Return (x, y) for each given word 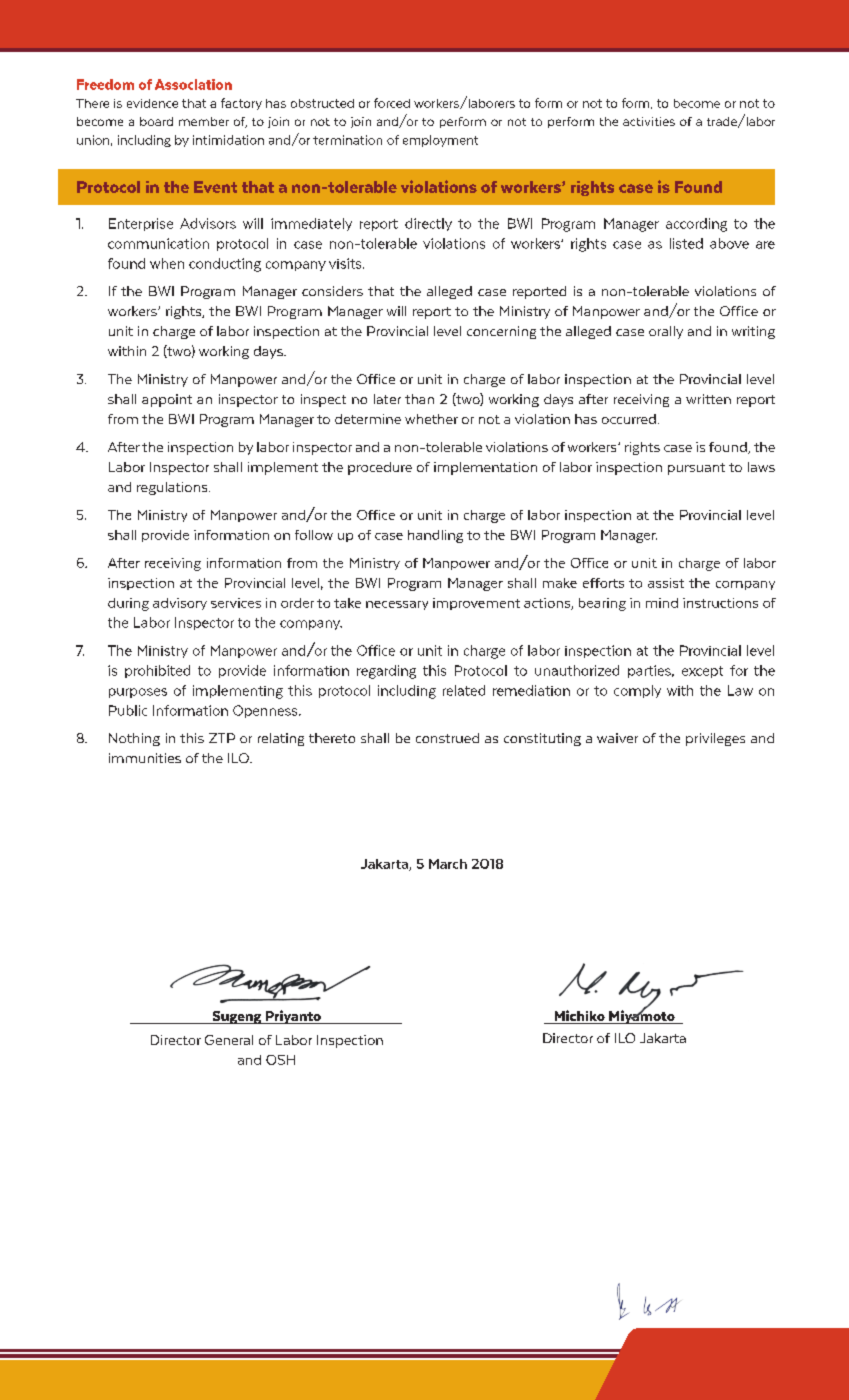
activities (649, 121)
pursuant (696, 469)
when (167, 263)
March (448, 864)
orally (666, 332)
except (702, 672)
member (204, 121)
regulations (173, 488)
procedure (380, 468)
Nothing (134, 739)
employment (440, 141)
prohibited (157, 671)
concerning (501, 332)
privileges (715, 739)
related (464, 690)
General (229, 1040)
